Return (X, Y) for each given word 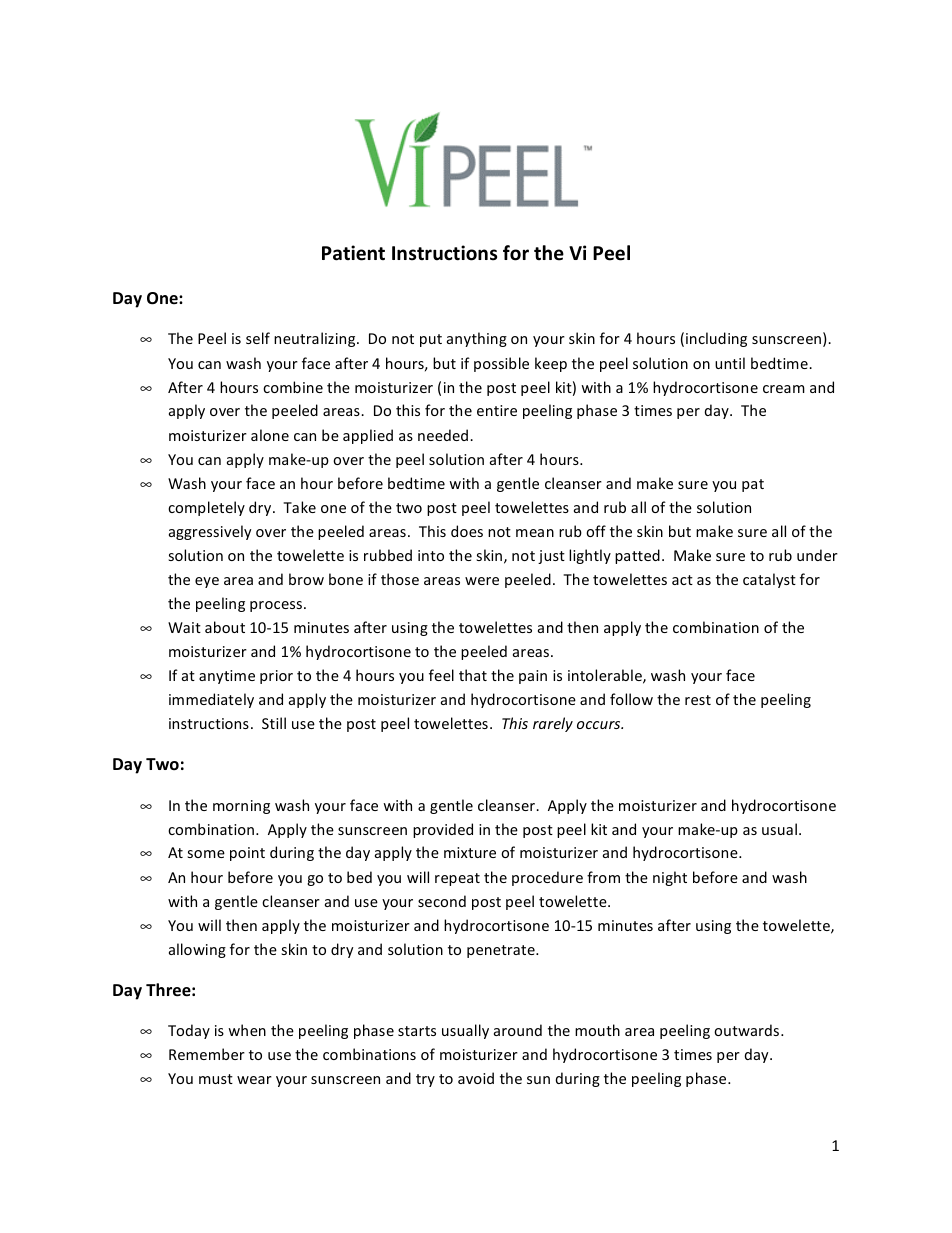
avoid (476, 1078)
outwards (748, 1030)
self (258, 338)
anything (477, 339)
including (716, 339)
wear (254, 1080)
